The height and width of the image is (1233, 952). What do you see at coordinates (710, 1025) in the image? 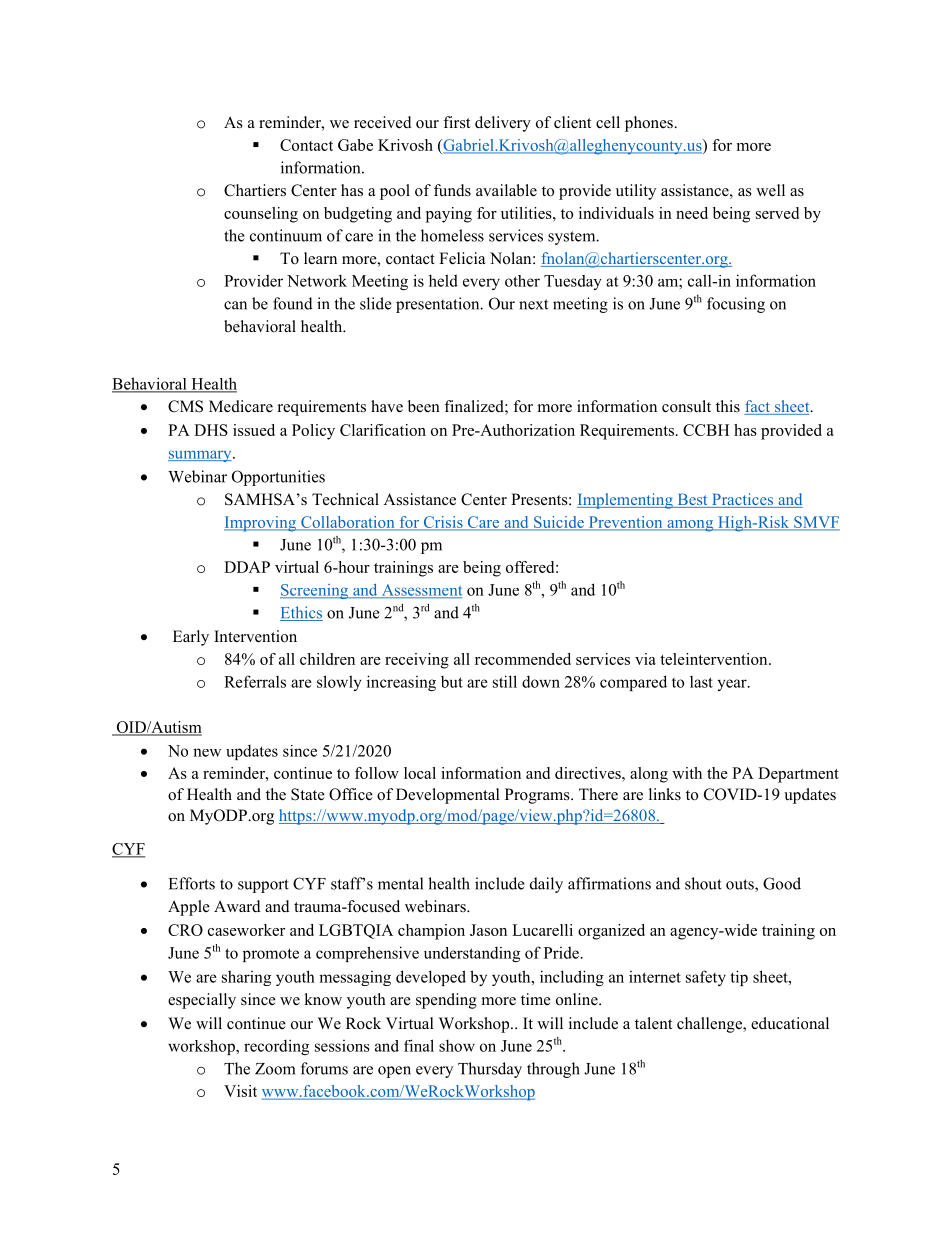
I see `challenge` at bounding box center [710, 1025].
